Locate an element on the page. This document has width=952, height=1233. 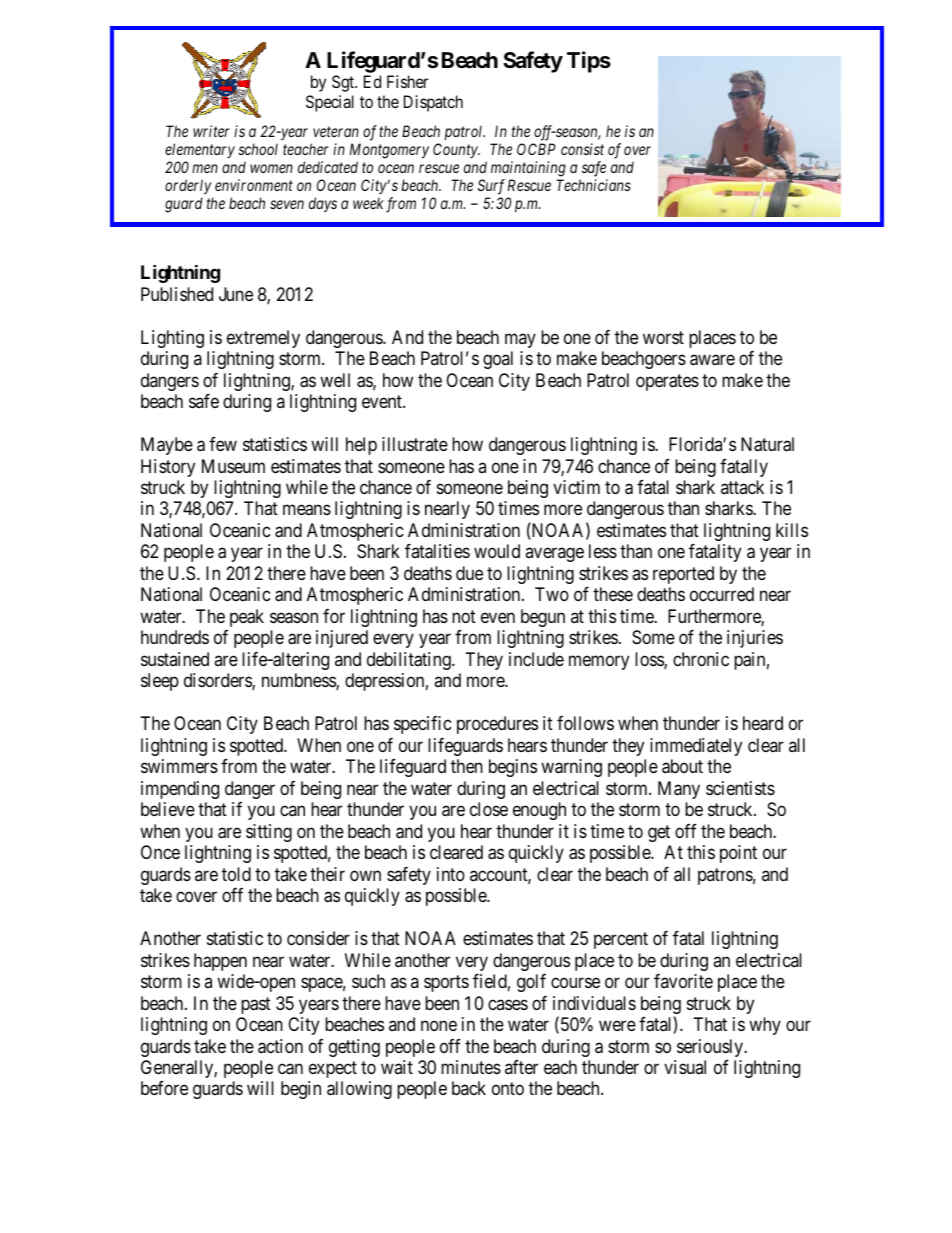
action is located at coordinates (280, 1046).
